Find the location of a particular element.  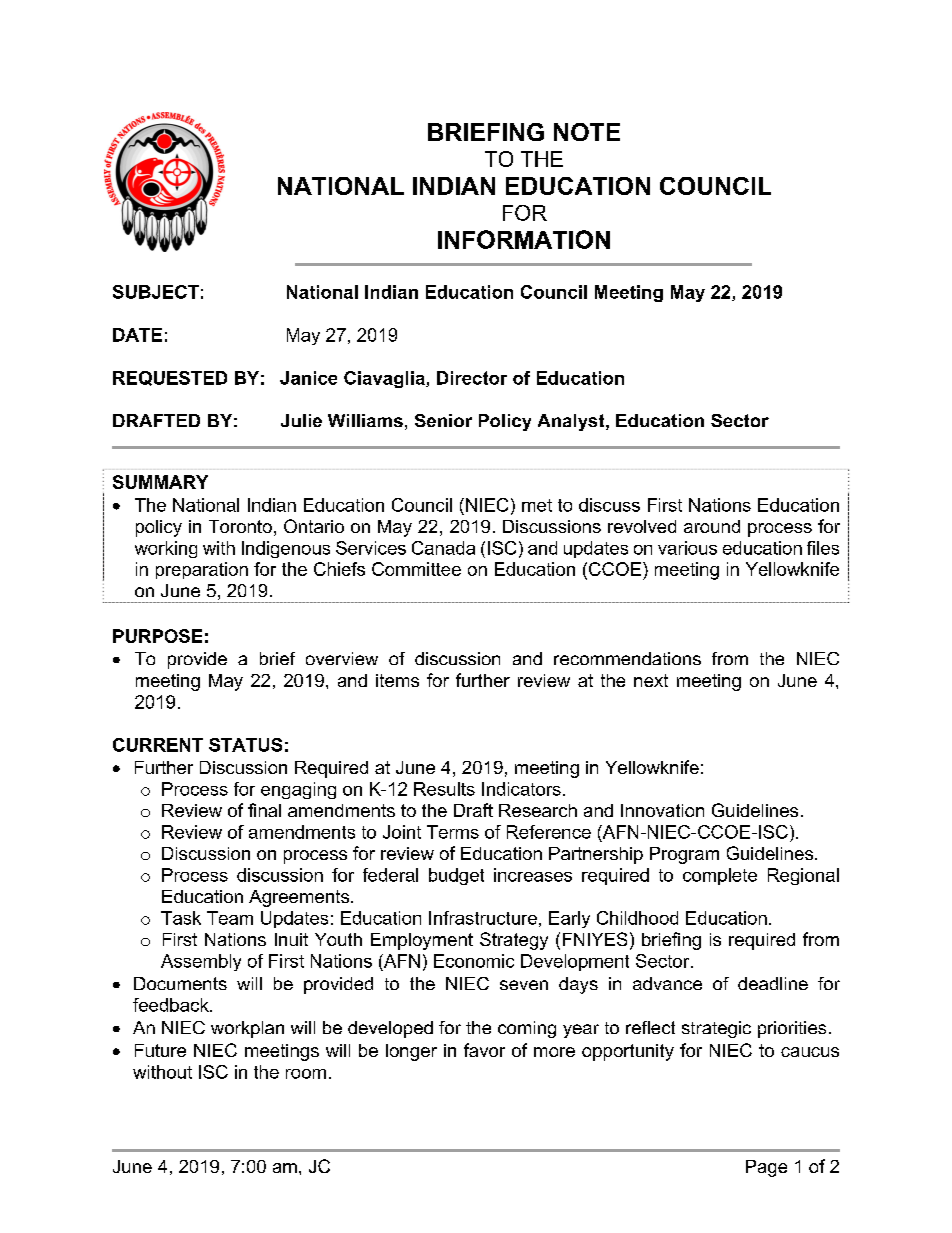

Program is located at coordinates (684, 855).
